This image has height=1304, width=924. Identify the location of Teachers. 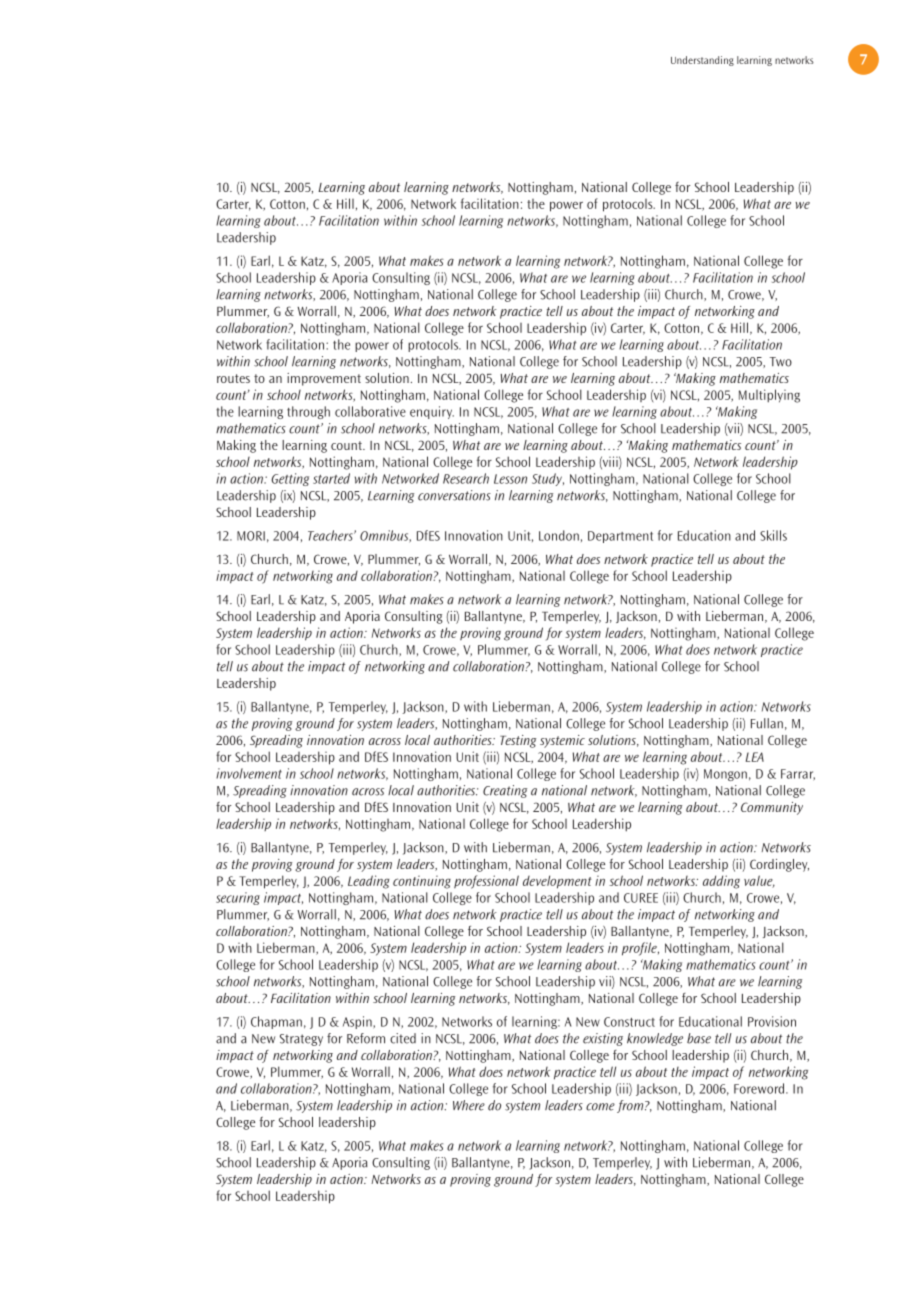
(331, 535).
